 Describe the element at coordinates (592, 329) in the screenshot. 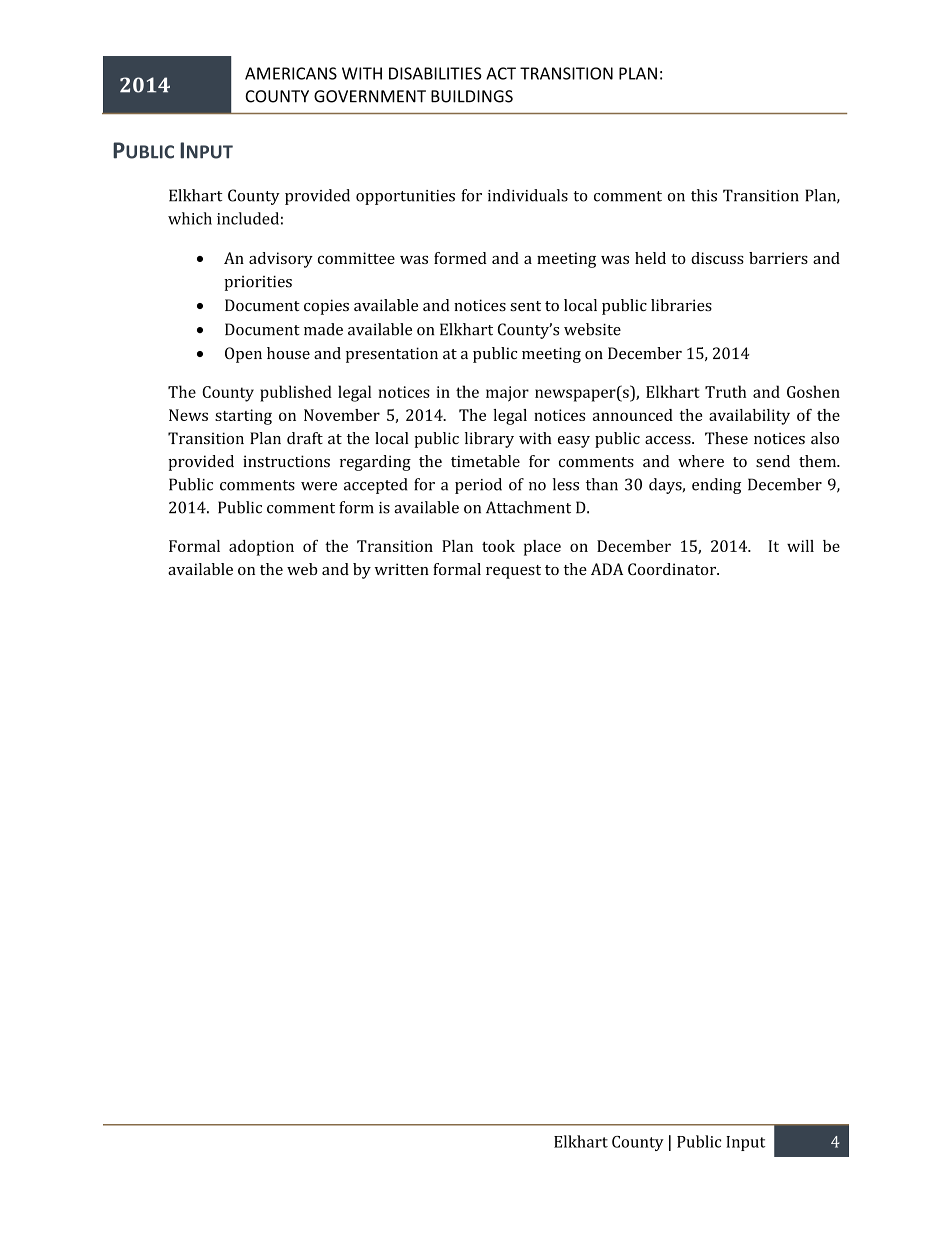

I see `website` at that location.
